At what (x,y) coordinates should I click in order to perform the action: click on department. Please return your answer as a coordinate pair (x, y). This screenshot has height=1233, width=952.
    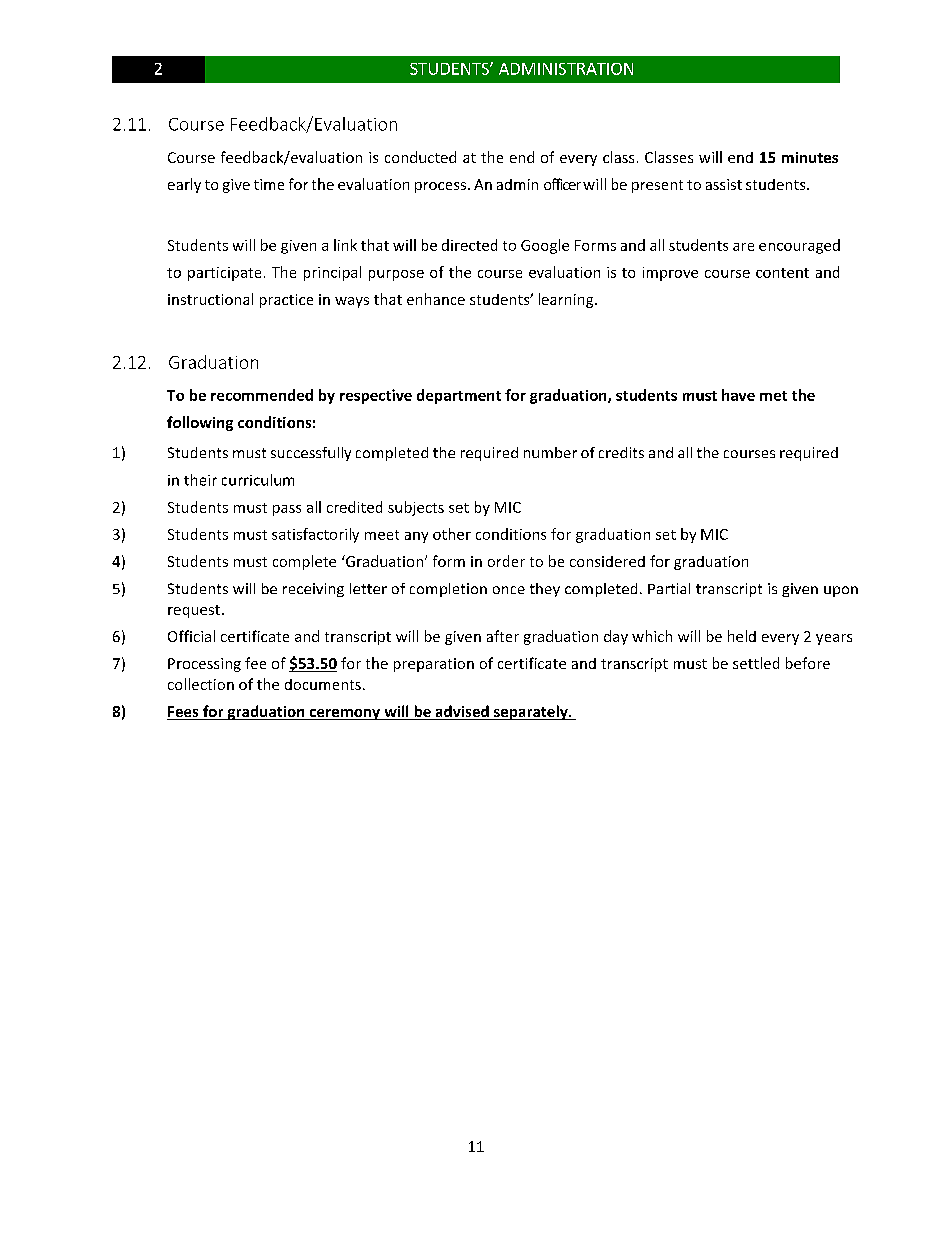
    Looking at the image, I should click on (459, 396).
